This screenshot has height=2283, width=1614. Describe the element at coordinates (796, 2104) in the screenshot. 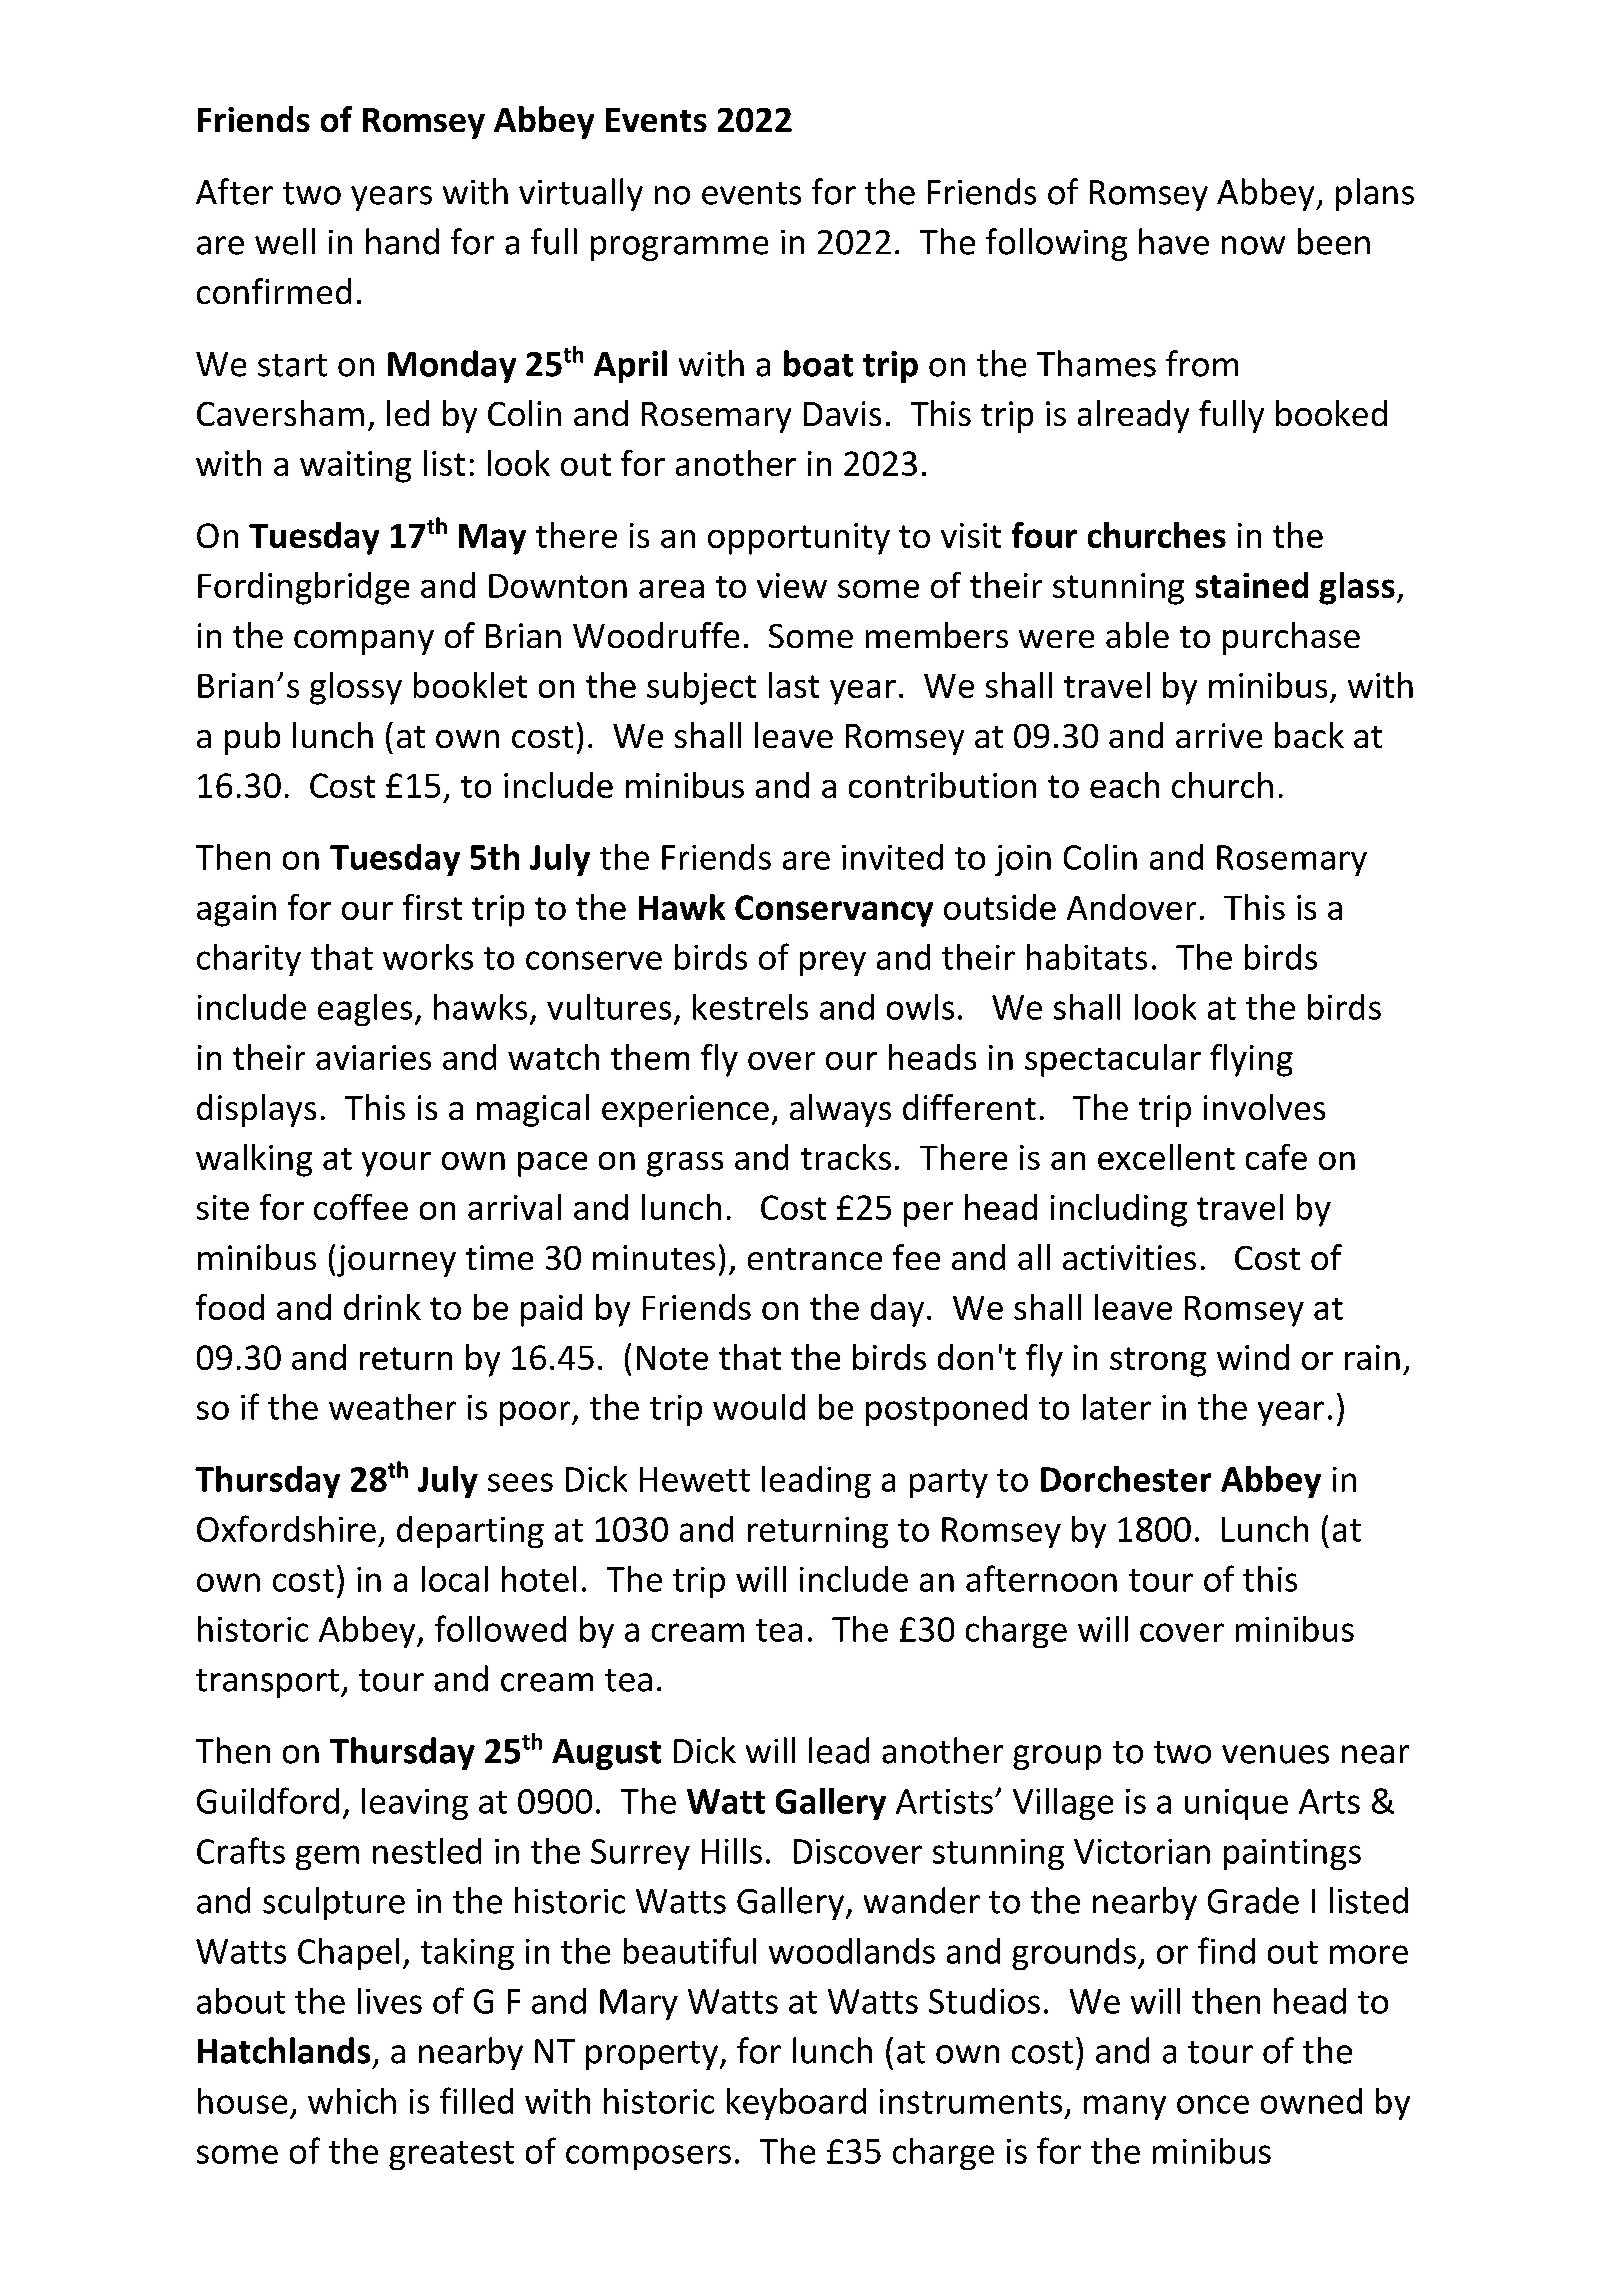

I see `keyboard` at that location.
